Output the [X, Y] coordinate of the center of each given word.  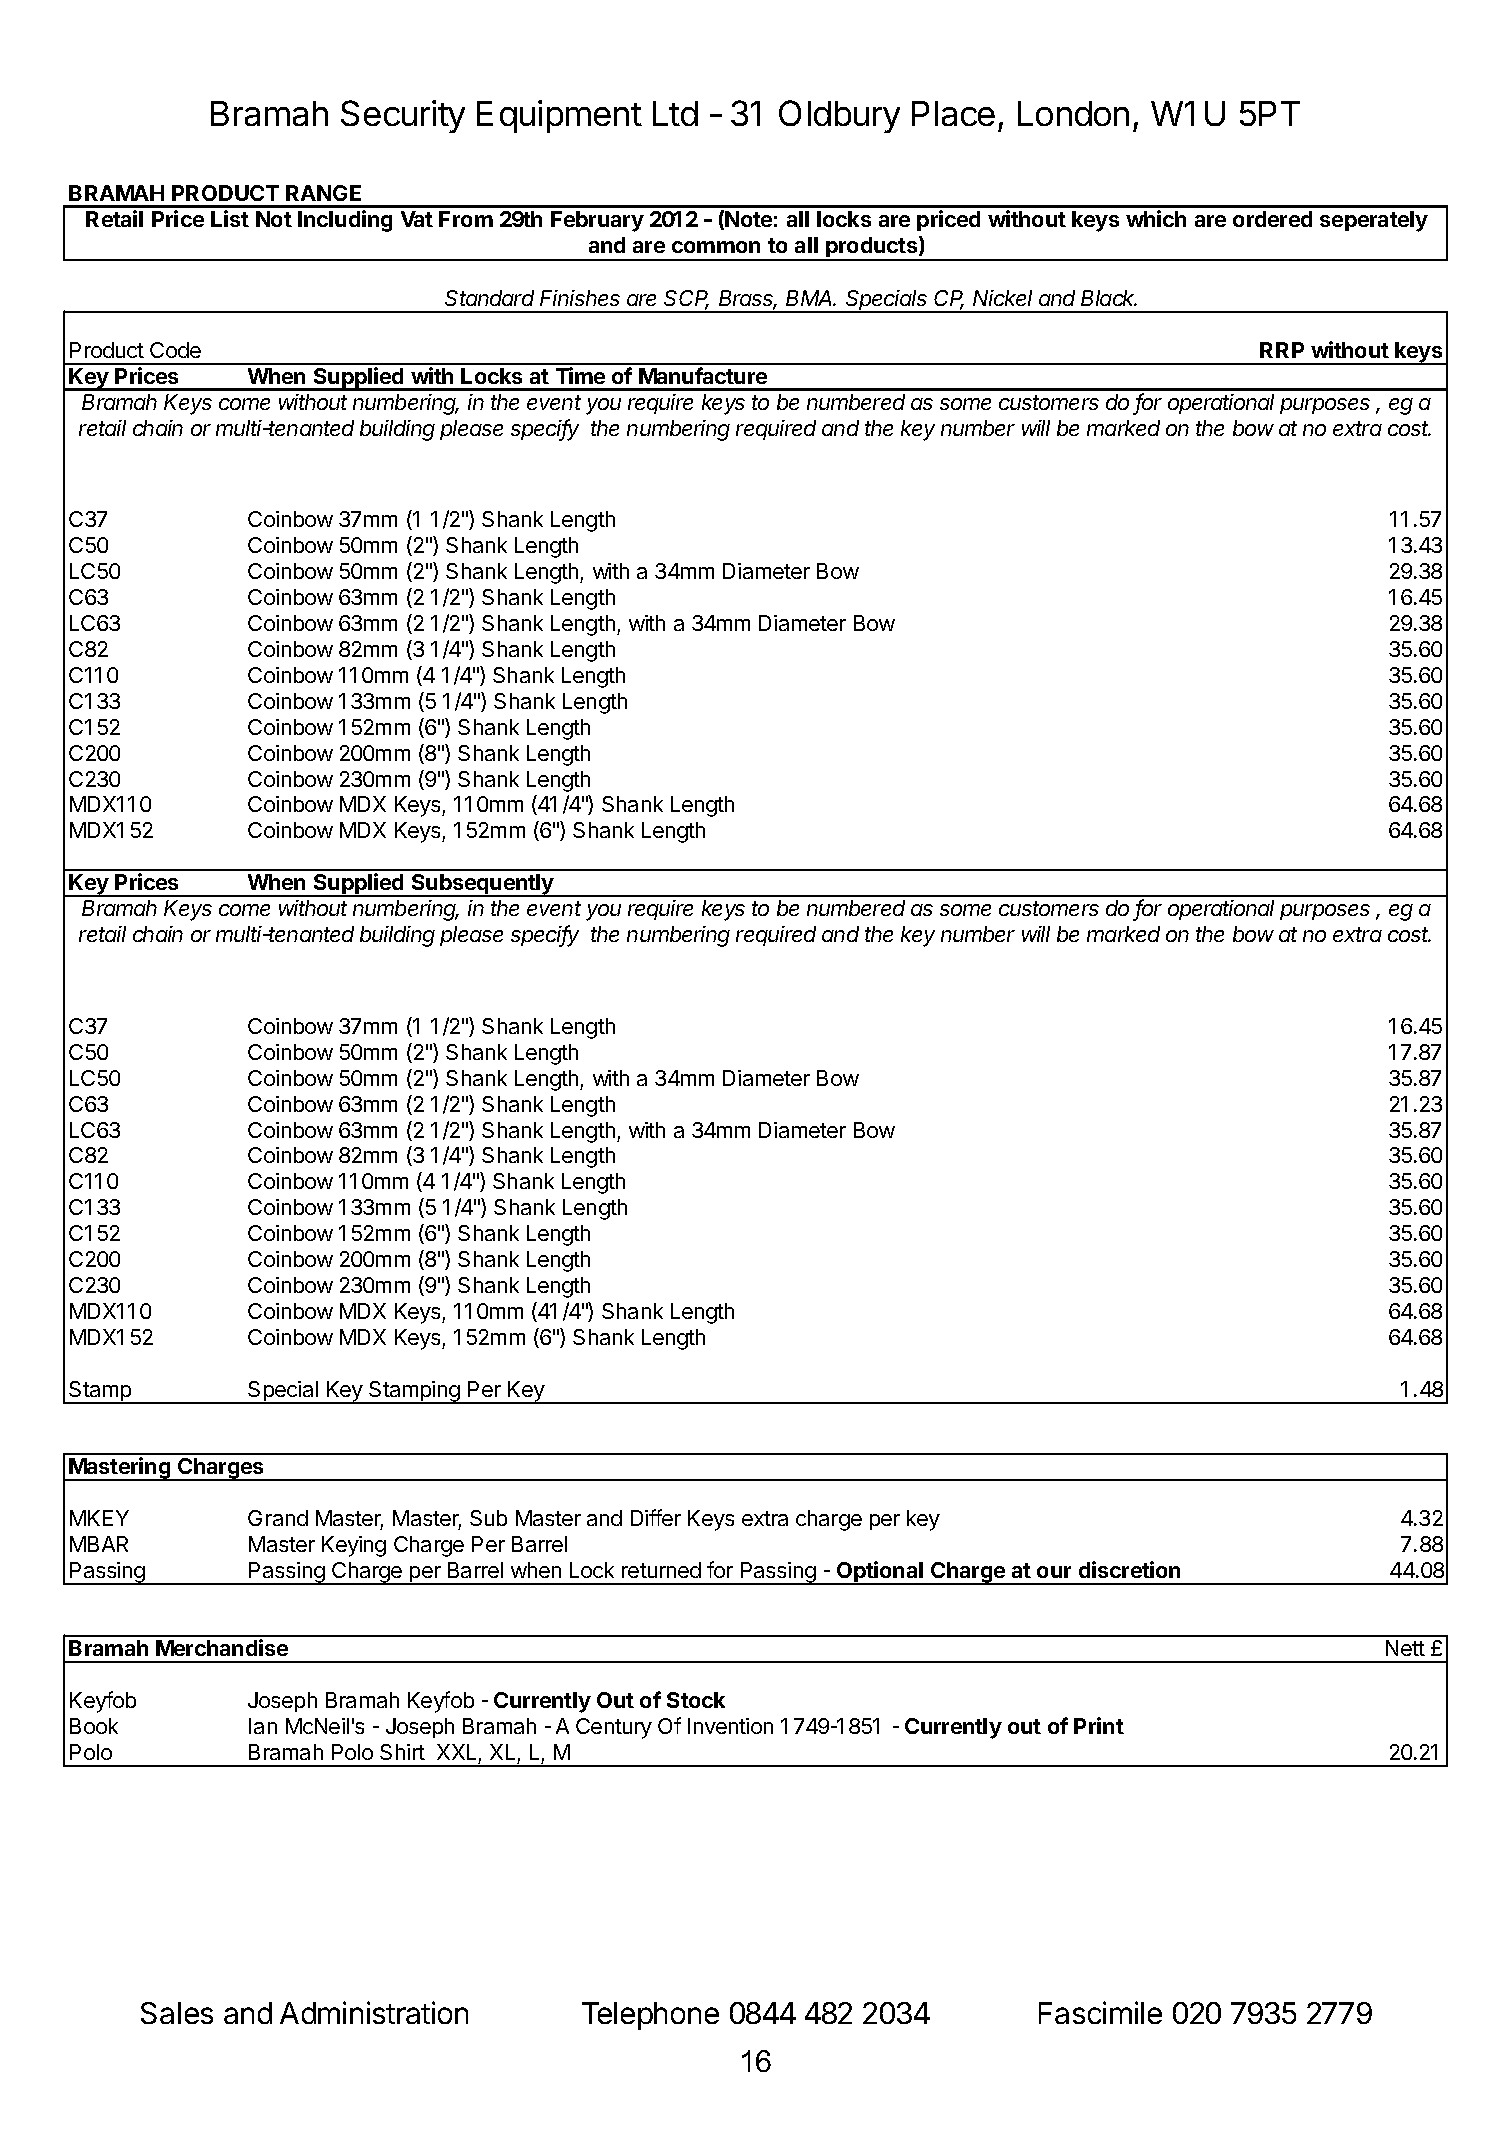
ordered [1272, 219]
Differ [656, 1517]
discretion [1129, 1569]
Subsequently [483, 885]
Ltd [675, 113]
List [230, 218]
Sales [177, 2013]
